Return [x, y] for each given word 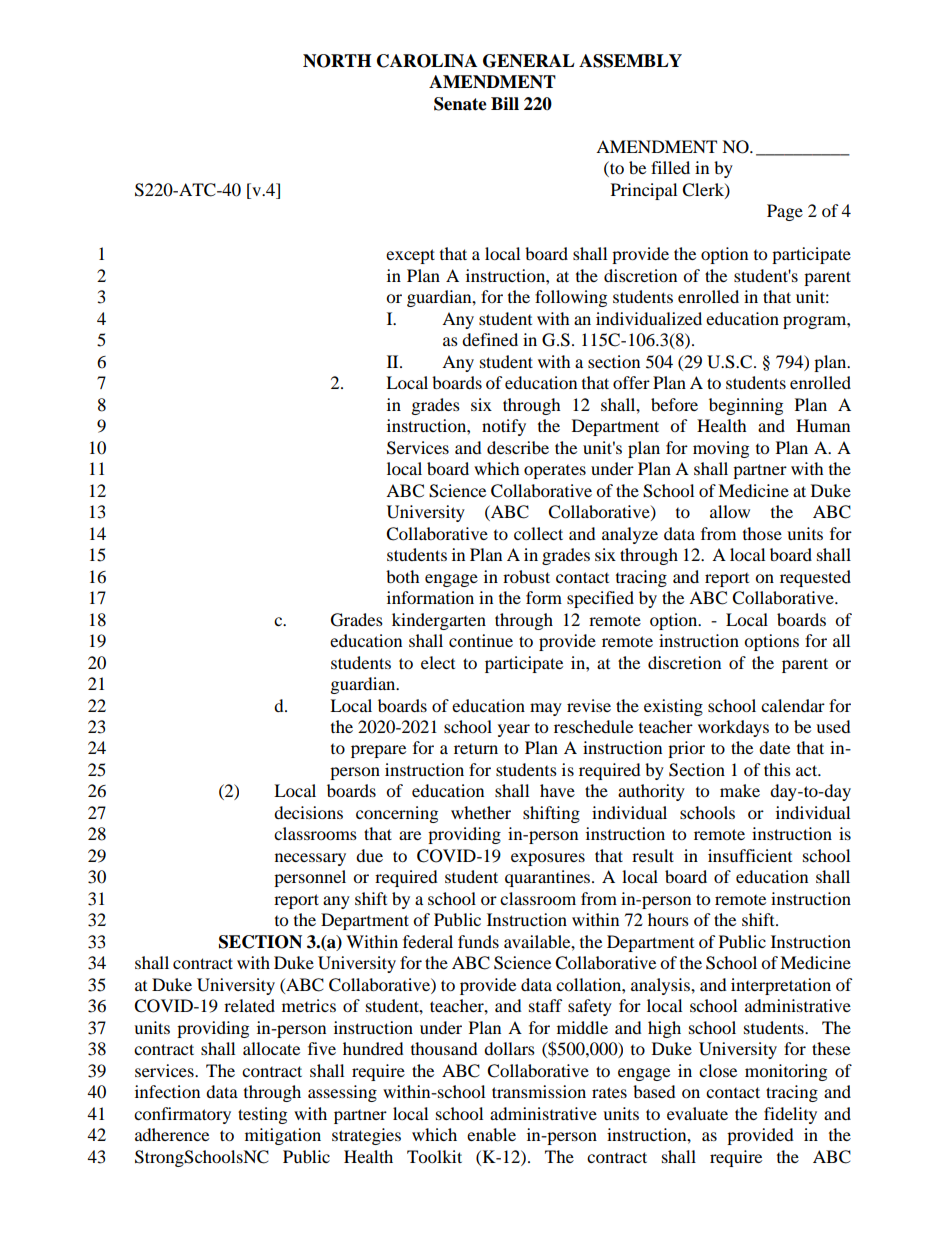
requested [815, 578]
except [410, 256]
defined [490, 339]
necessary [310, 859]
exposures [548, 859]
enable [491, 1134]
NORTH [337, 61]
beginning [746, 406]
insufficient [750, 855]
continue [481, 640]
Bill [505, 103]
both [403, 576]
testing [262, 1115]
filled [670, 167]
